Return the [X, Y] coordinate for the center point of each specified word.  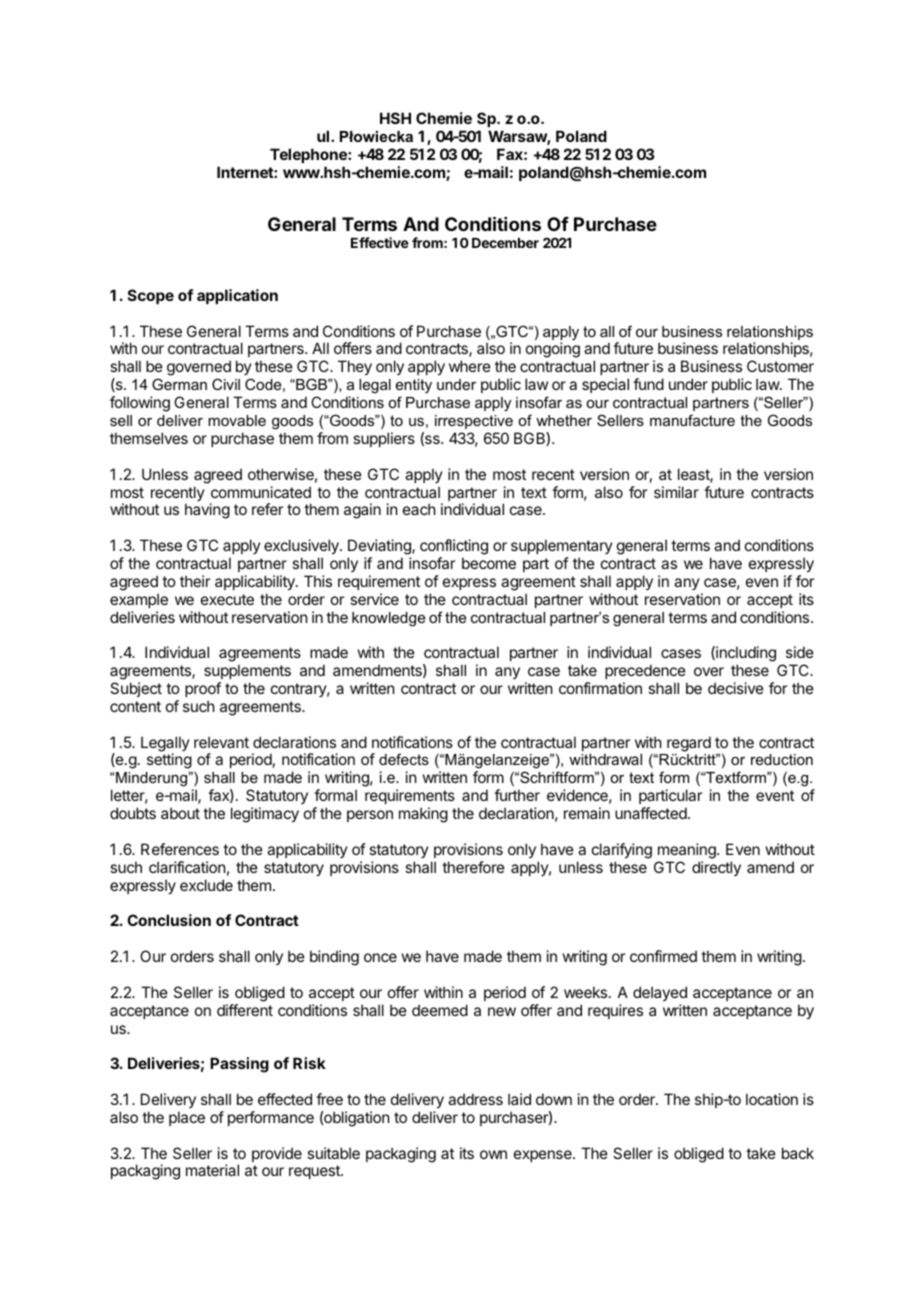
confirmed [663, 956]
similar [676, 492]
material [212, 1170]
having [207, 511]
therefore [473, 867]
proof [203, 689]
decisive [736, 688]
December [505, 243]
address [475, 1099]
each [419, 509]
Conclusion [169, 920]
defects [404, 759]
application [237, 296]
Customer [780, 366]
